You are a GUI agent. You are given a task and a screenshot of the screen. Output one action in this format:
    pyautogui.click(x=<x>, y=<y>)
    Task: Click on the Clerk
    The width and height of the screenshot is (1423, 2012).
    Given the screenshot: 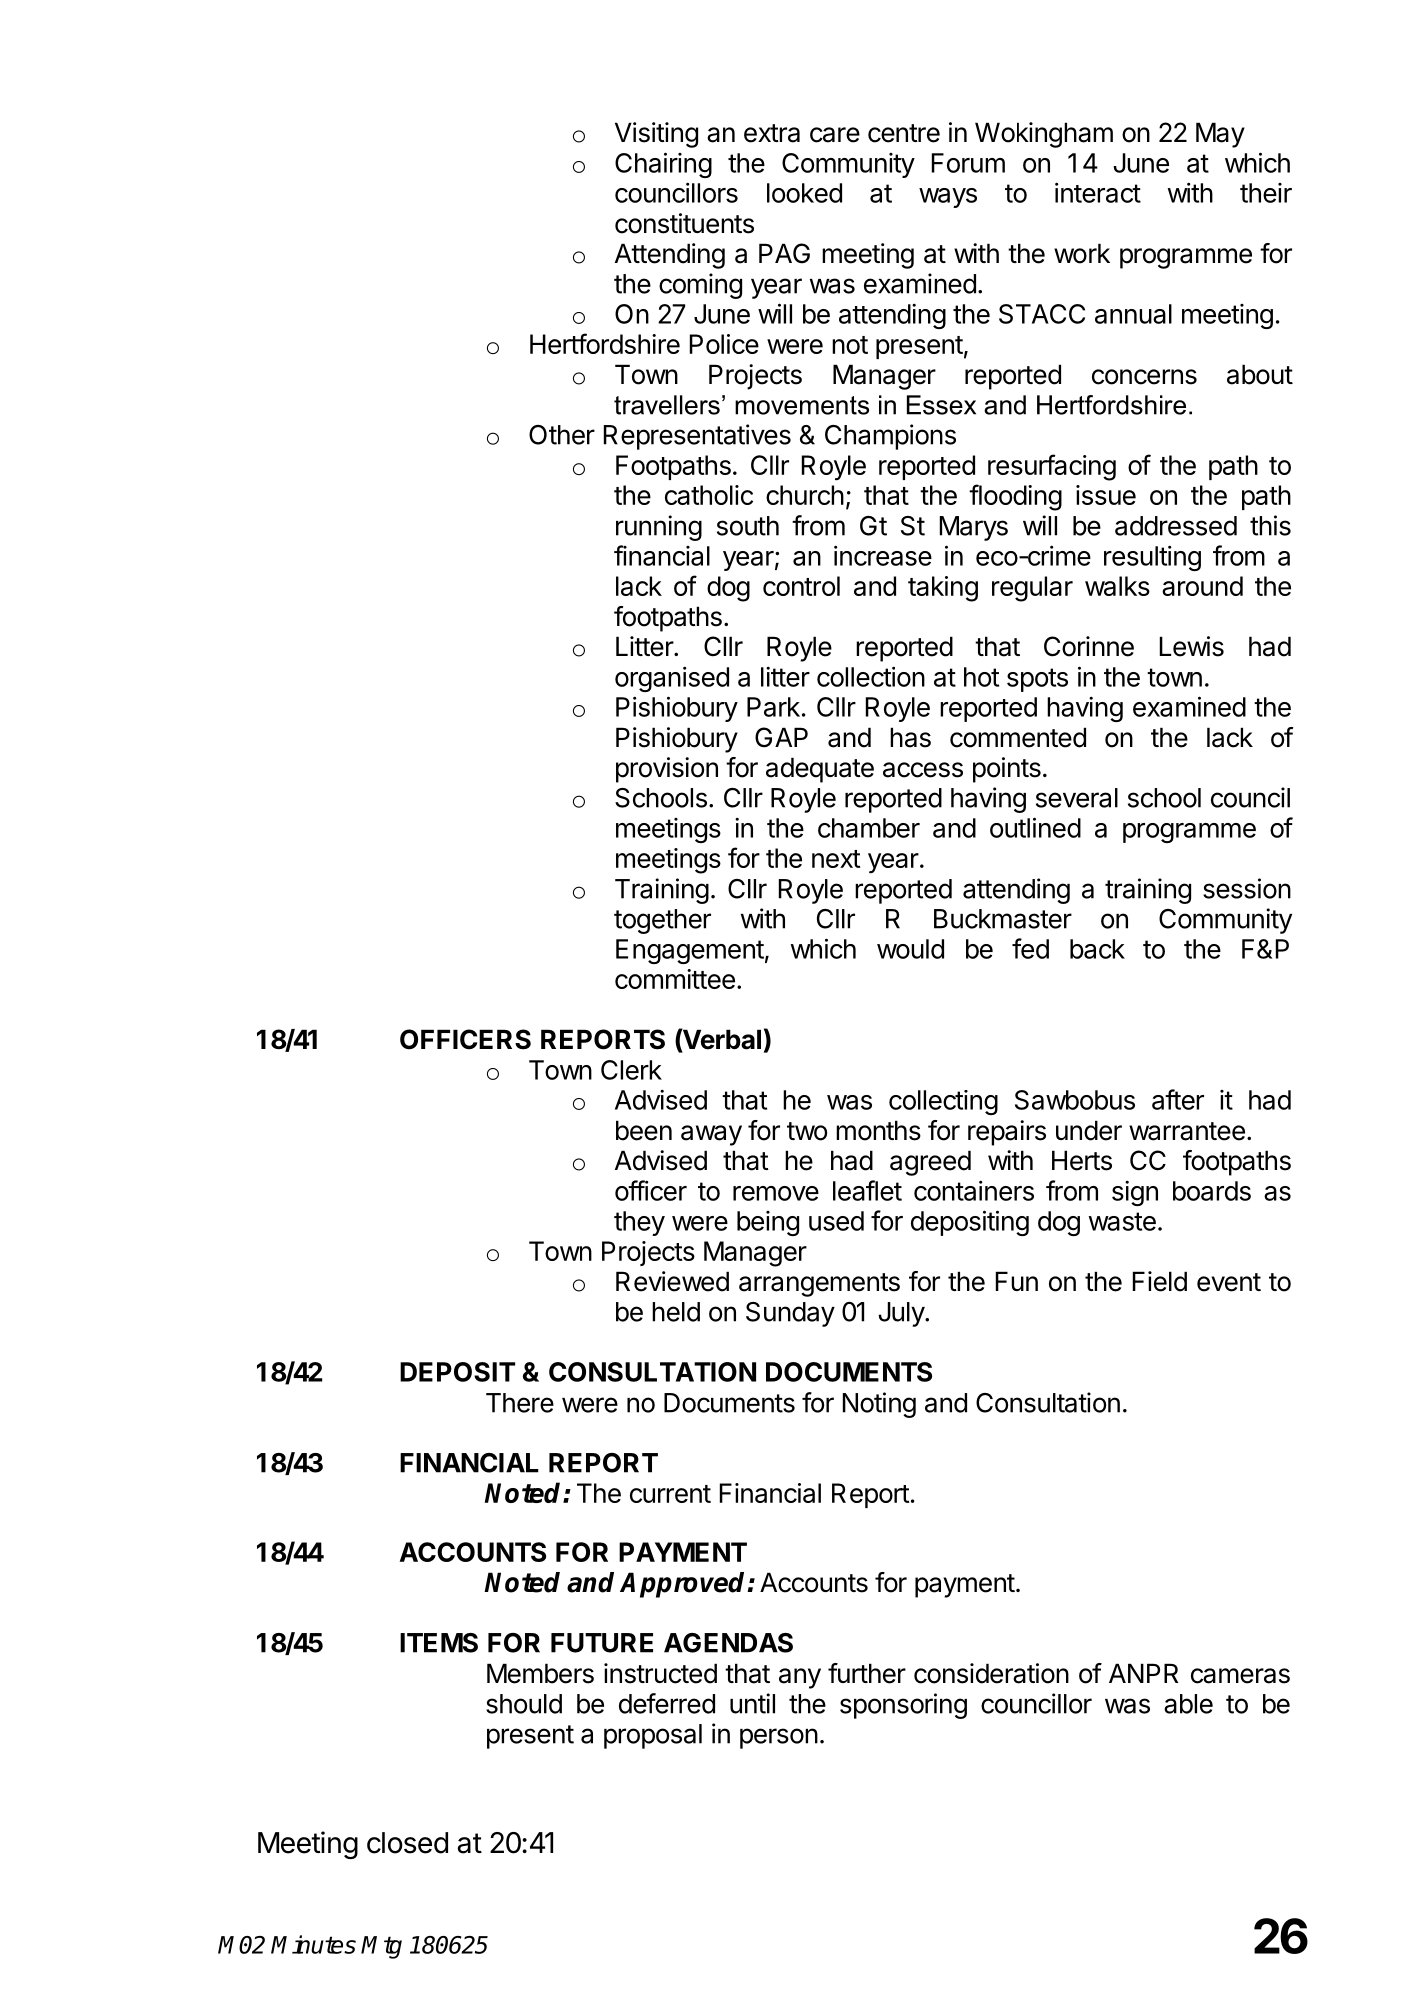 What is the action you would take?
    pyautogui.click(x=631, y=1070)
